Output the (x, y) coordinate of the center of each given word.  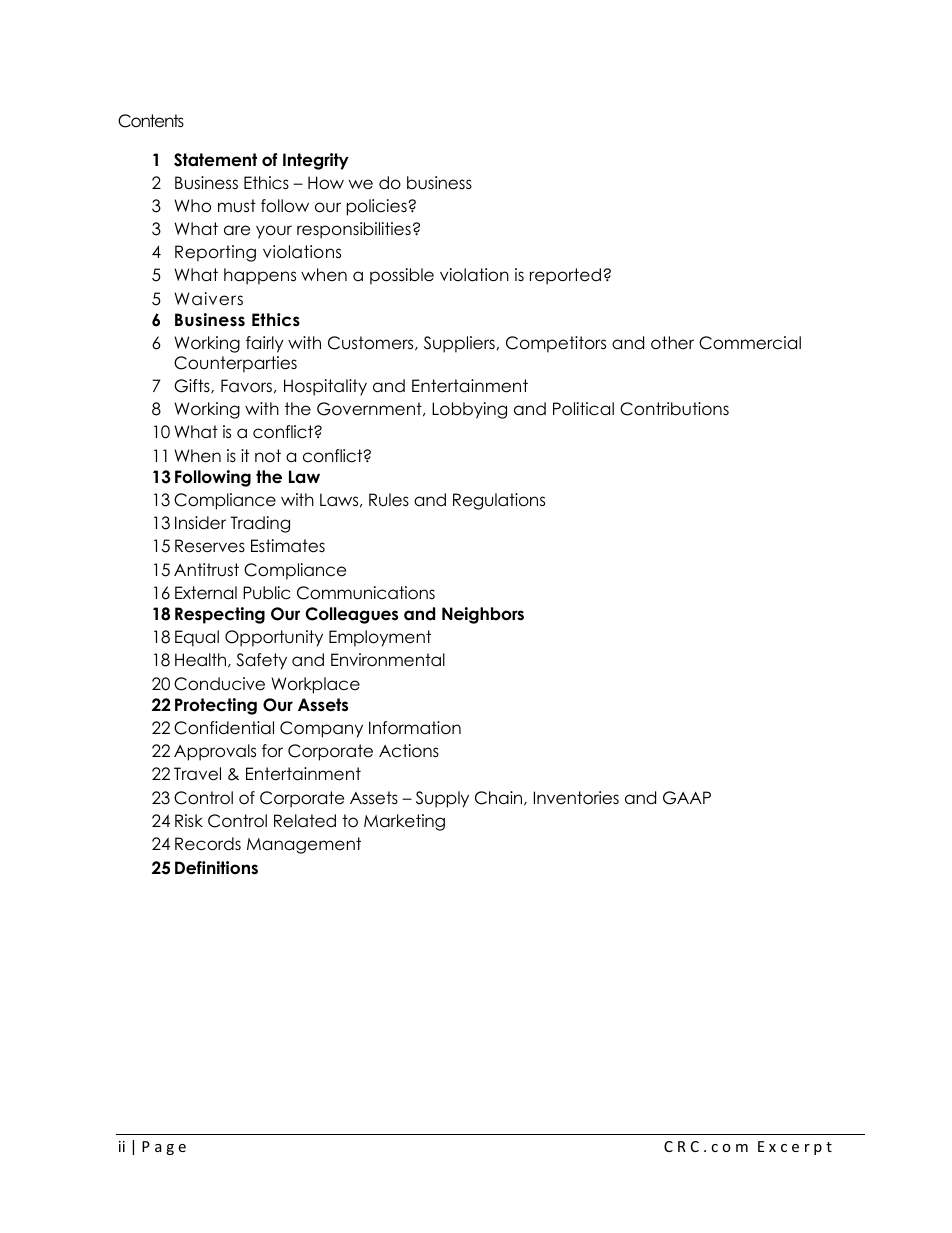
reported (565, 276)
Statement (215, 160)
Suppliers (459, 344)
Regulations (499, 501)
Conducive (219, 684)
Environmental (388, 660)
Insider (200, 523)
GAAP (687, 798)
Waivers (208, 299)
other (672, 343)
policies (378, 207)
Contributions (674, 409)
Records (208, 844)
